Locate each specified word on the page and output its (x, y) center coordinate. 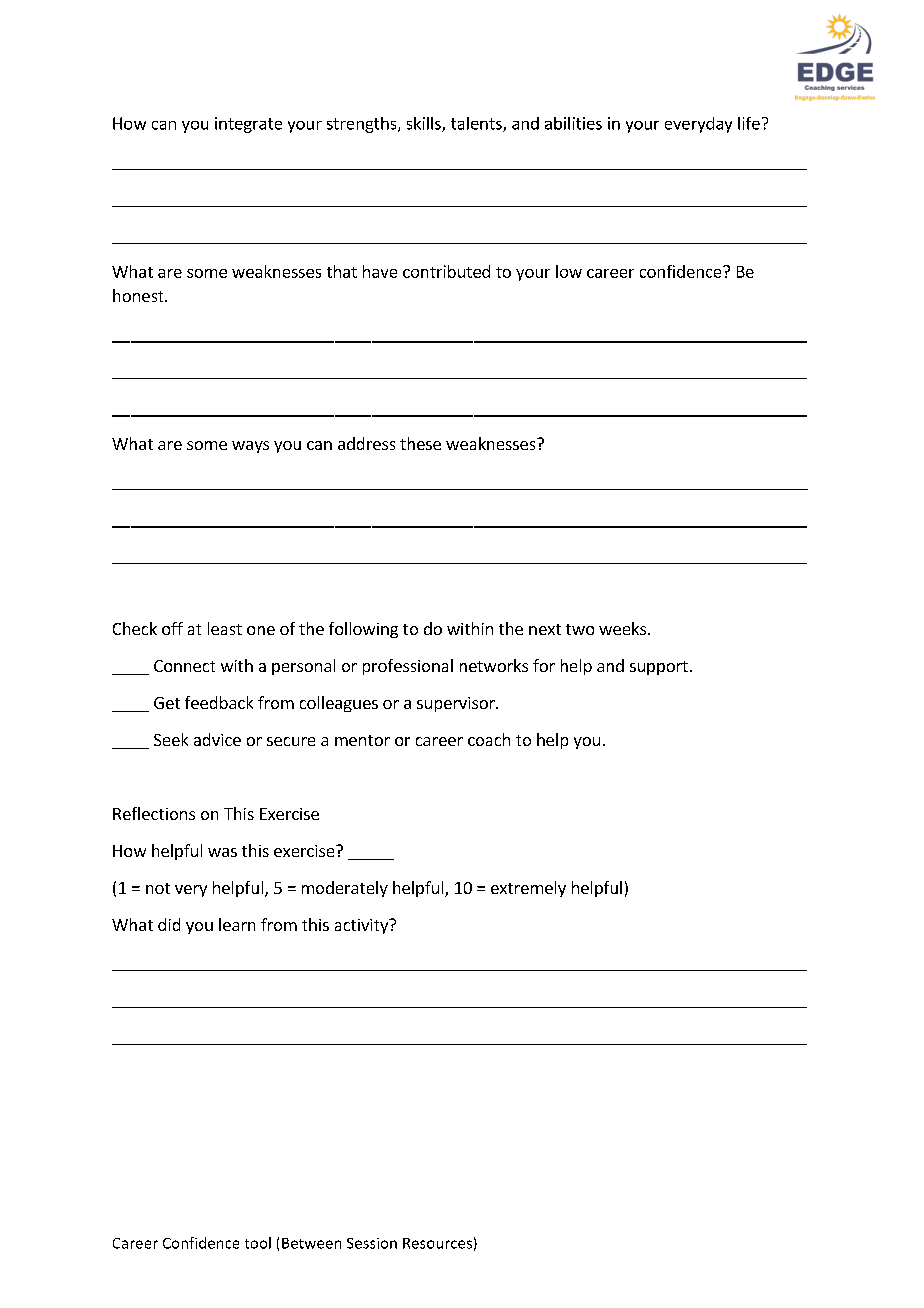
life (749, 123)
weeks (624, 628)
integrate (248, 125)
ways (250, 447)
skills (425, 124)
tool (258, 1243)
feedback (219, 702)
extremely (528, 889)
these (420, 443)
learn (237, 924)
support (659, 668)
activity (363, 926)
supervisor (457, 704)
